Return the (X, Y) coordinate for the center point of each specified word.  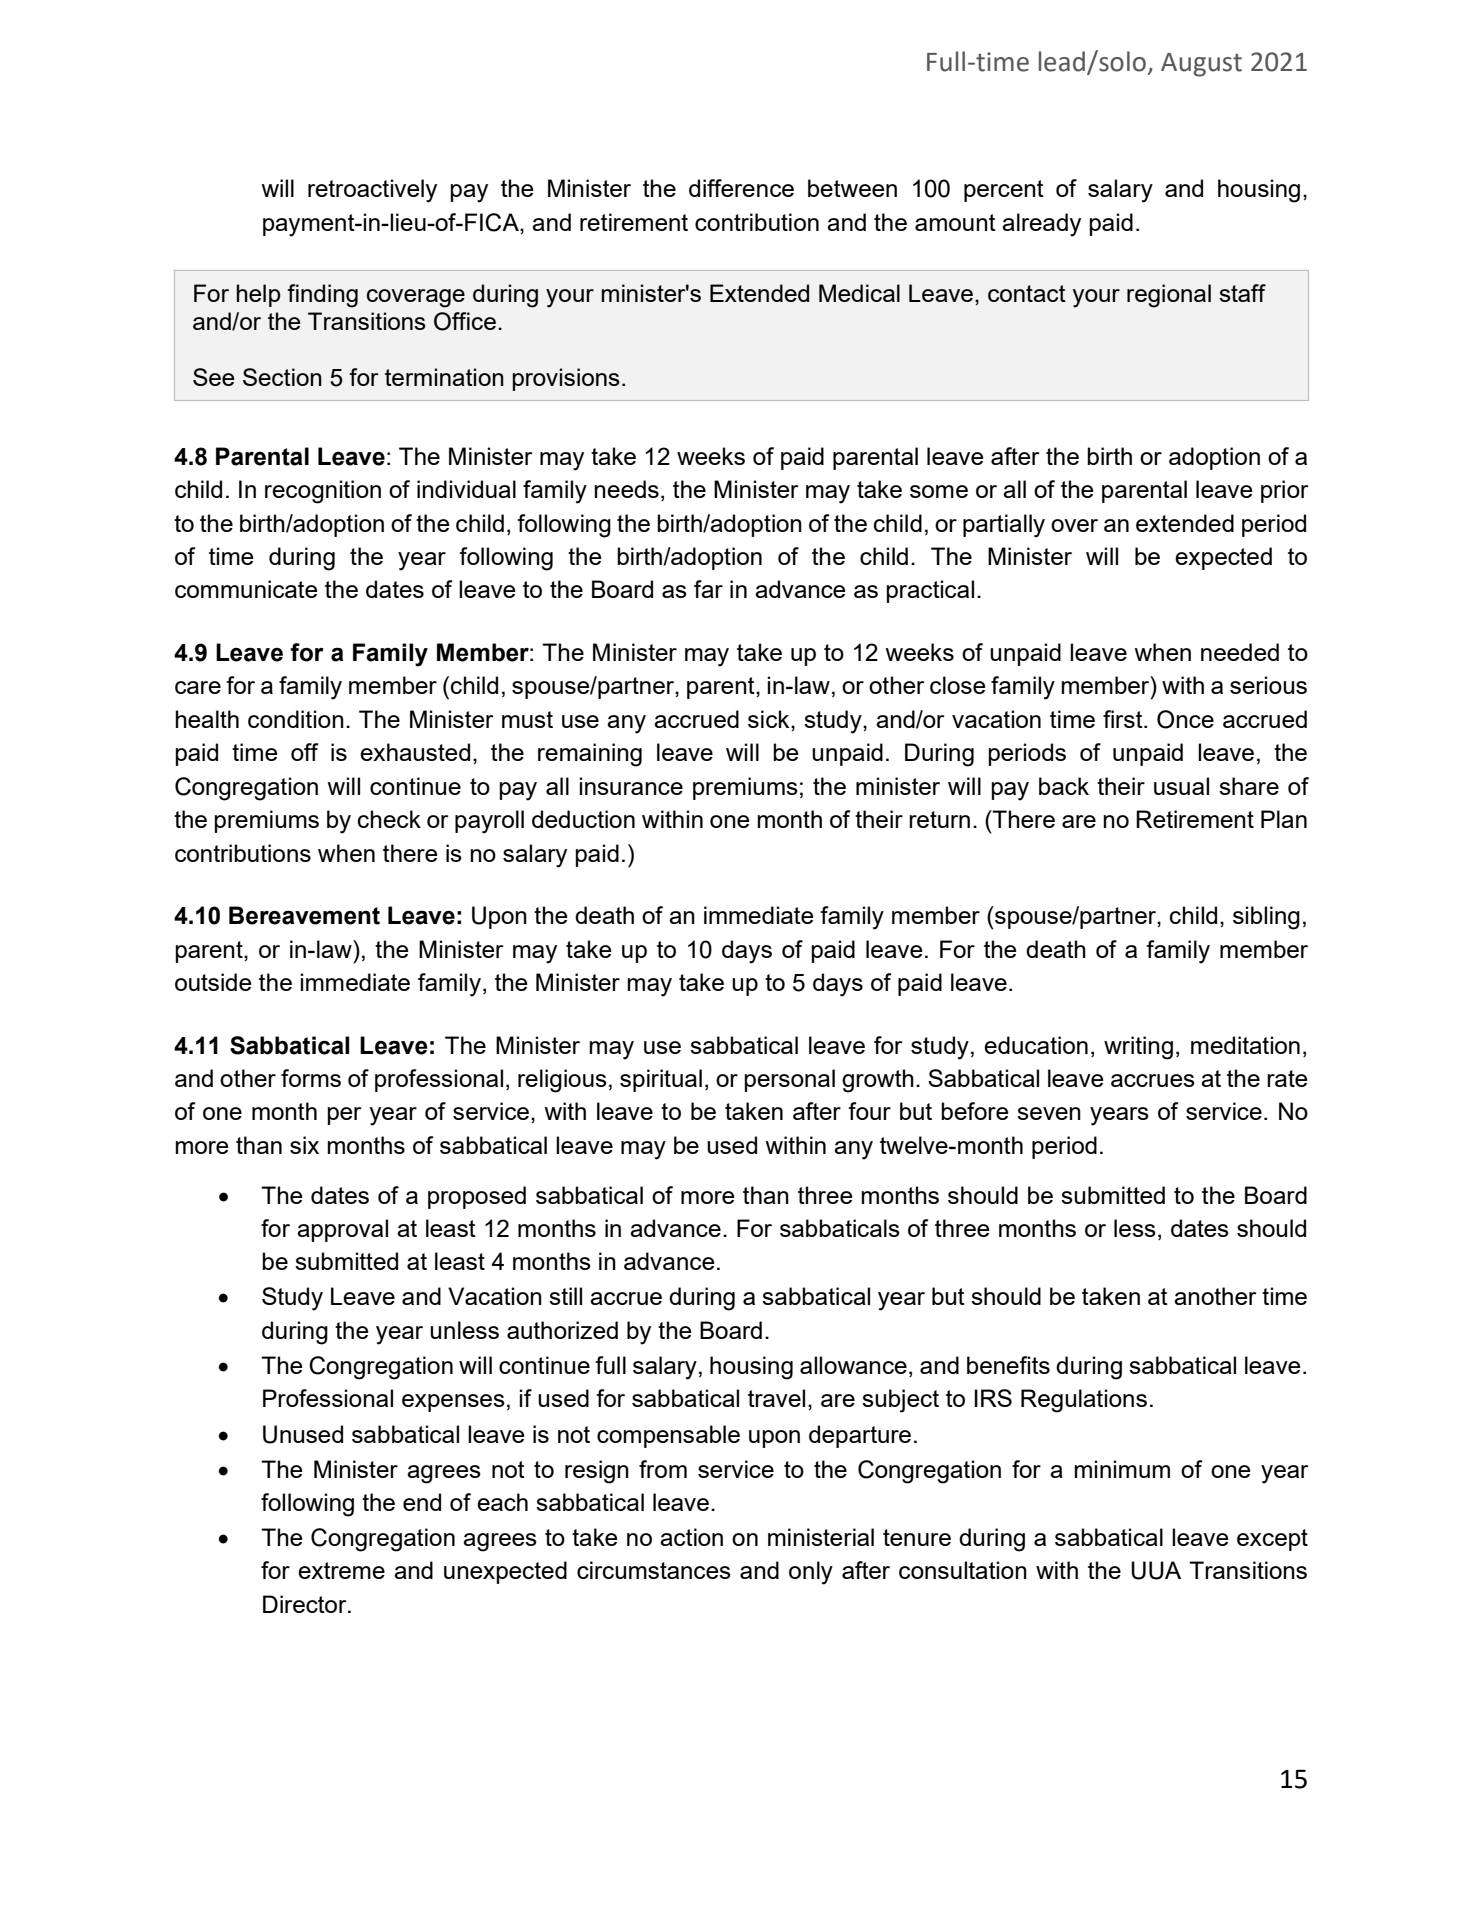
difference (741, 188)
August (1201, 65)
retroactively (372, 191)
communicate (246, 589)
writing (1138, 1048)
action (691, 1537)
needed (1240, 652)
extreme (341, 1570)
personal (789, 1080)
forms (311, 1078)
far (708, 589)
